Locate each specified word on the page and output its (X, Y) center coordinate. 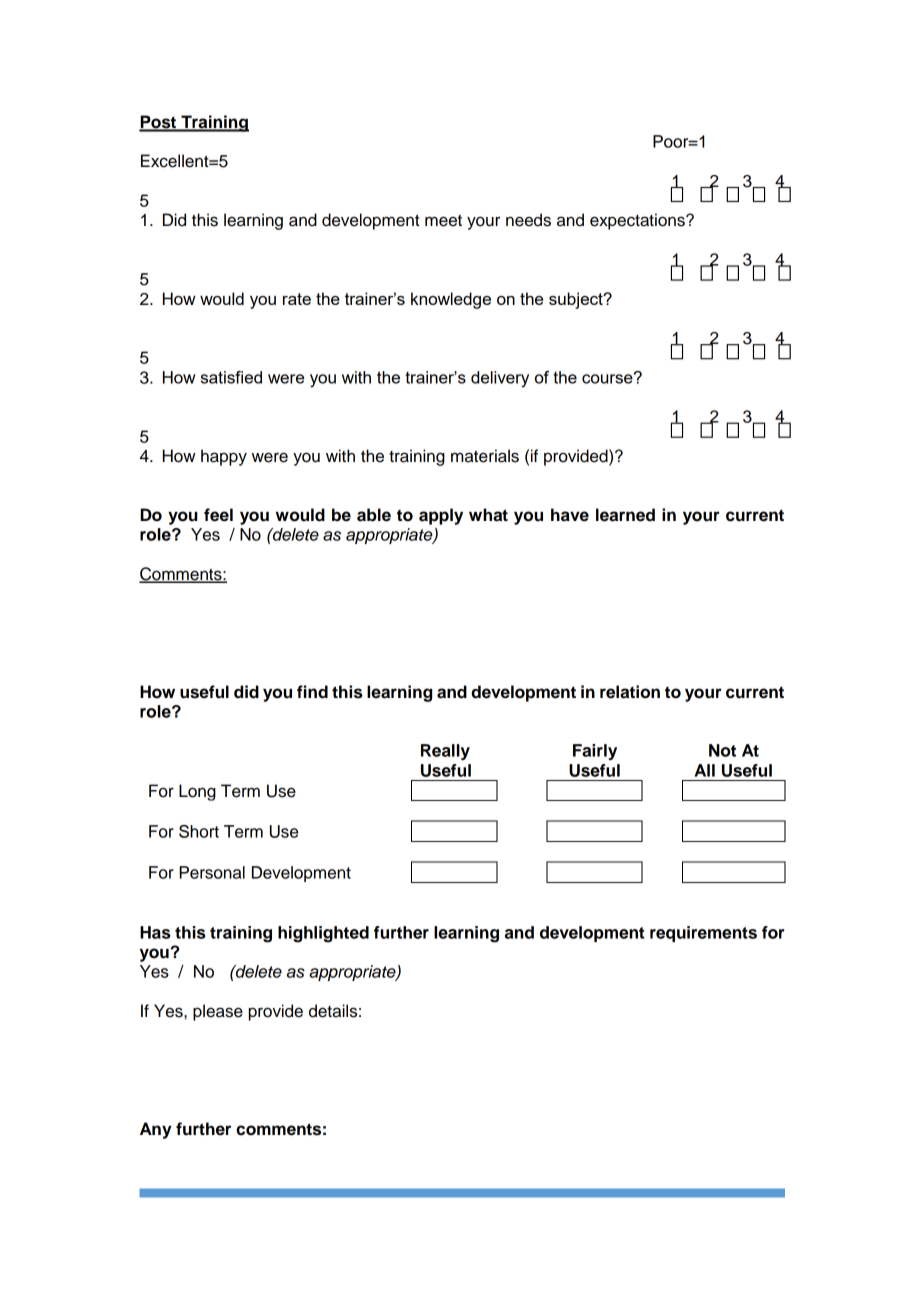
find (312, 692)
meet (443, 221)
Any (156, 1130)
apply (441, 516)
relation (630, 692)
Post (159, 123)
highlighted (323, 934)
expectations (638, 221)
